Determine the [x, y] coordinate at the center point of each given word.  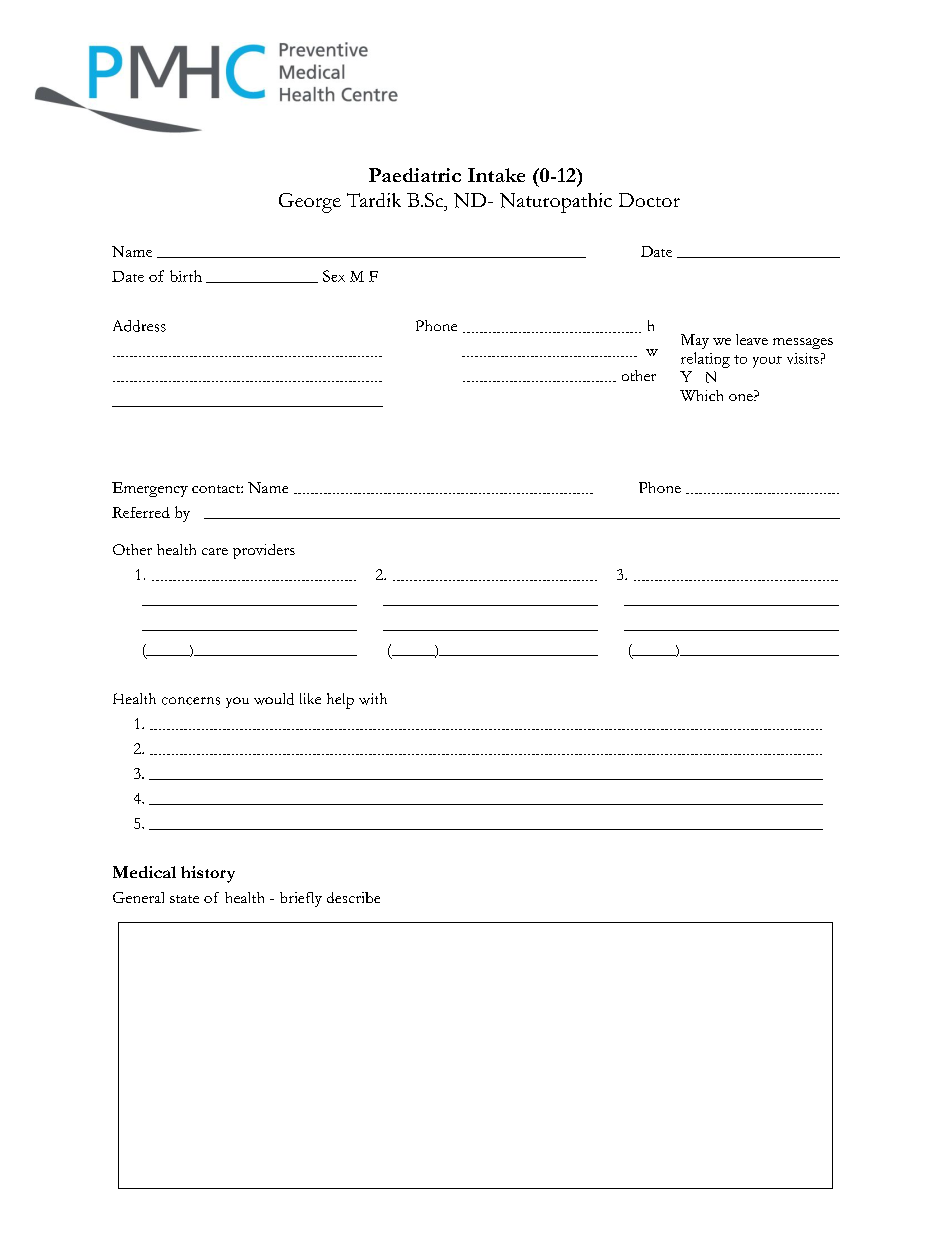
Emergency [150, 489]
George [310, 203]
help [340, 701]
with [373, 699]
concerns [191, 701]
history [208, 874]
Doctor [649, 200]
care [215, 551]
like [310, 698]
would [274, 699]
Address [139, 326]
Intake [496, 175]
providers [264, 551]
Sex [334, 276]
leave [752, 339]
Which [701, 395]
